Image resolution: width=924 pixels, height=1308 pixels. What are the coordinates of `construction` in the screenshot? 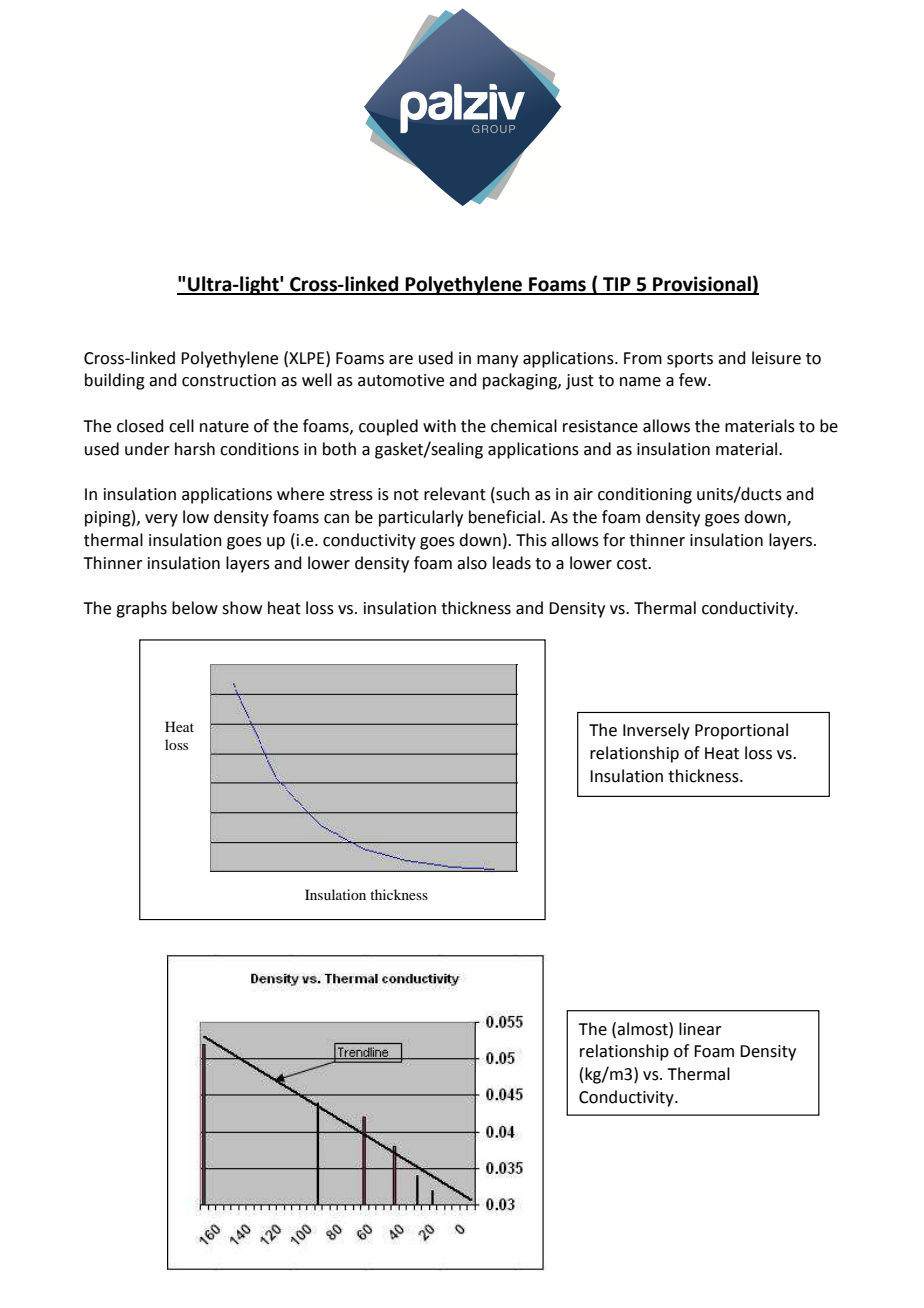 It's located at (229, 380).
